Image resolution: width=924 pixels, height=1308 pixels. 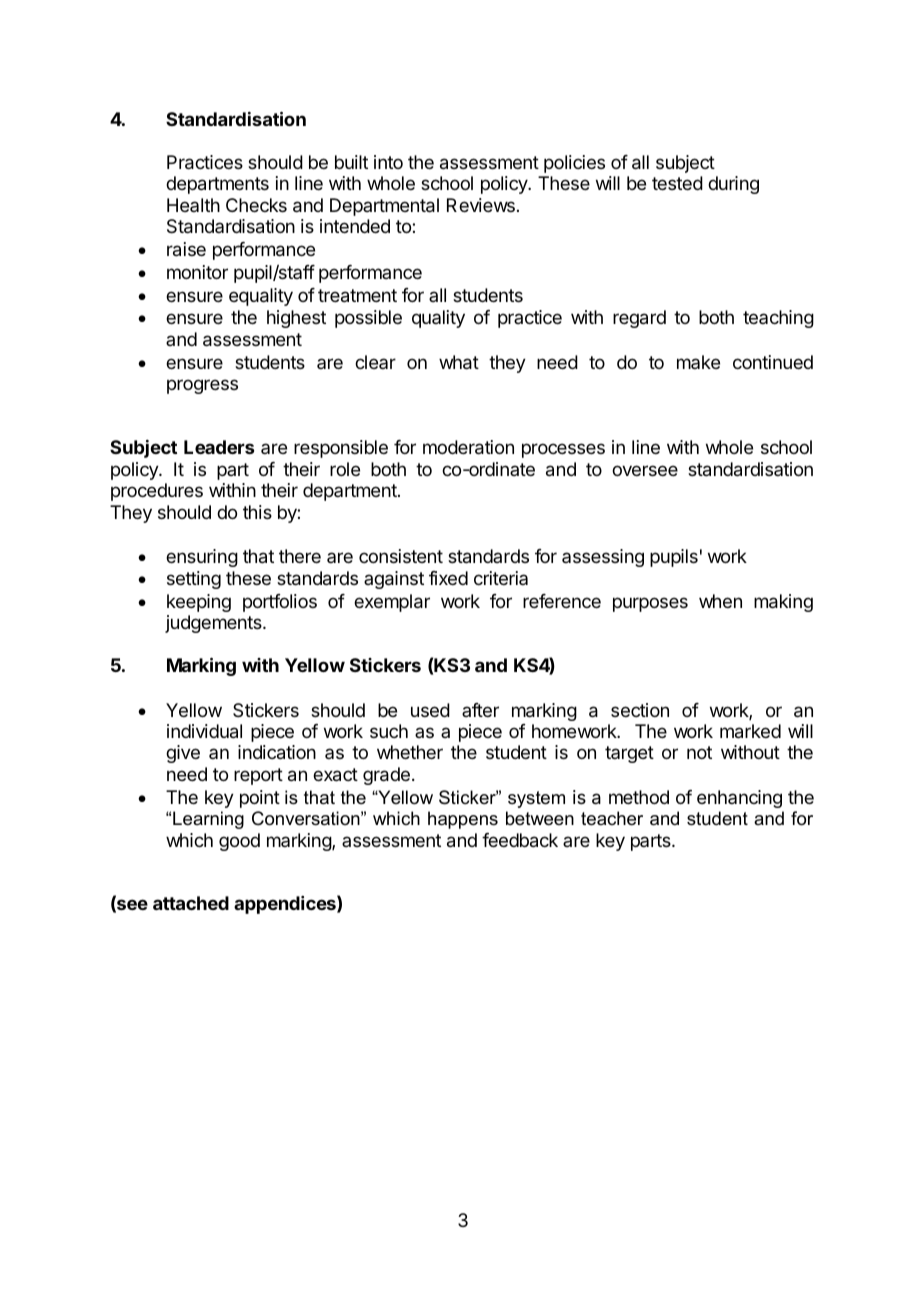 What do you see at coordinates (733, 185) in the image?
I see `during` at bounding box center [733, 185].
